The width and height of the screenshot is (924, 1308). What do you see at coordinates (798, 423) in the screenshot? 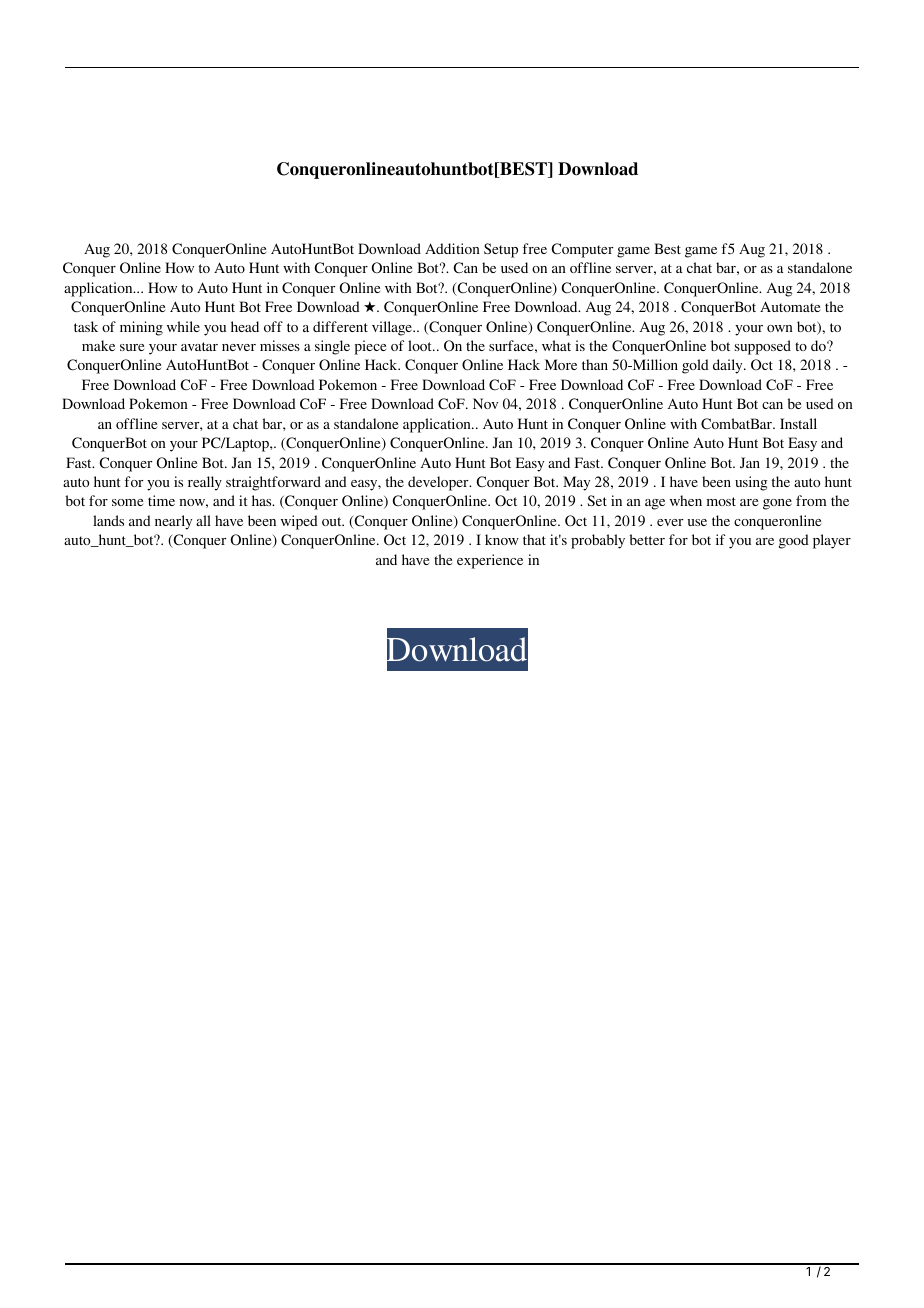
I see `Install` at bounding box center [798, 423].
